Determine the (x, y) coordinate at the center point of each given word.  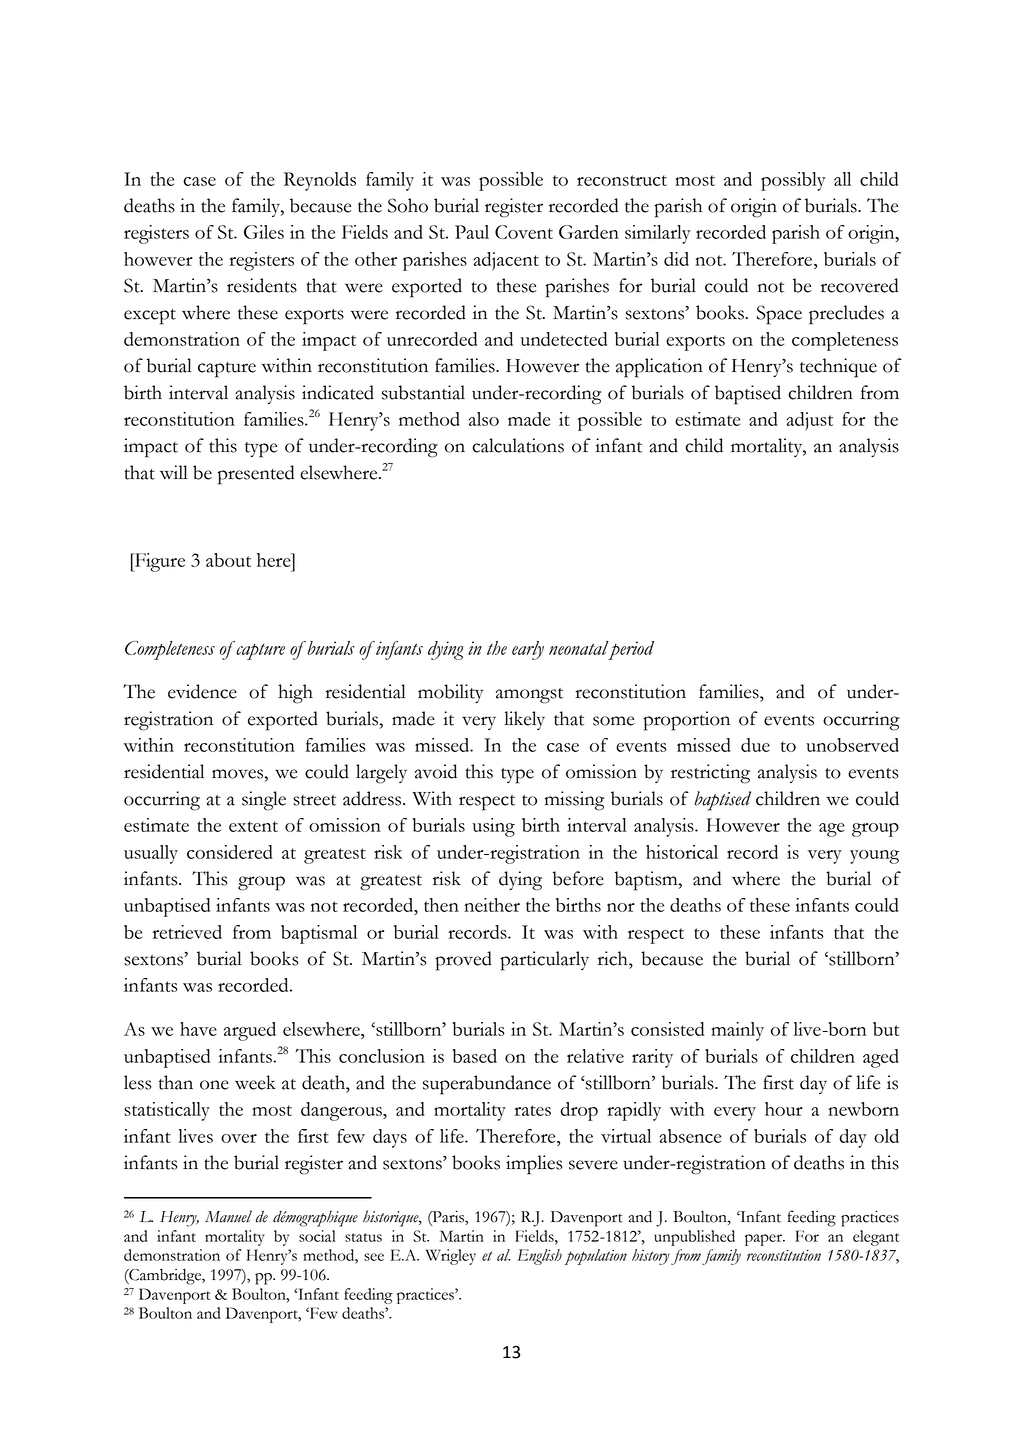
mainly (737, 1031)
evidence (202, 691)
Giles (264, 232)
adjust (809, 421)
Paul (472, 232)
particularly (544, 961)
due (755, 745)
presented (256, 475)
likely (524, 720)
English (539, 1257)
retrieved (187, 932)
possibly (793, 181)
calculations (518, 445)
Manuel (228, 1216)
